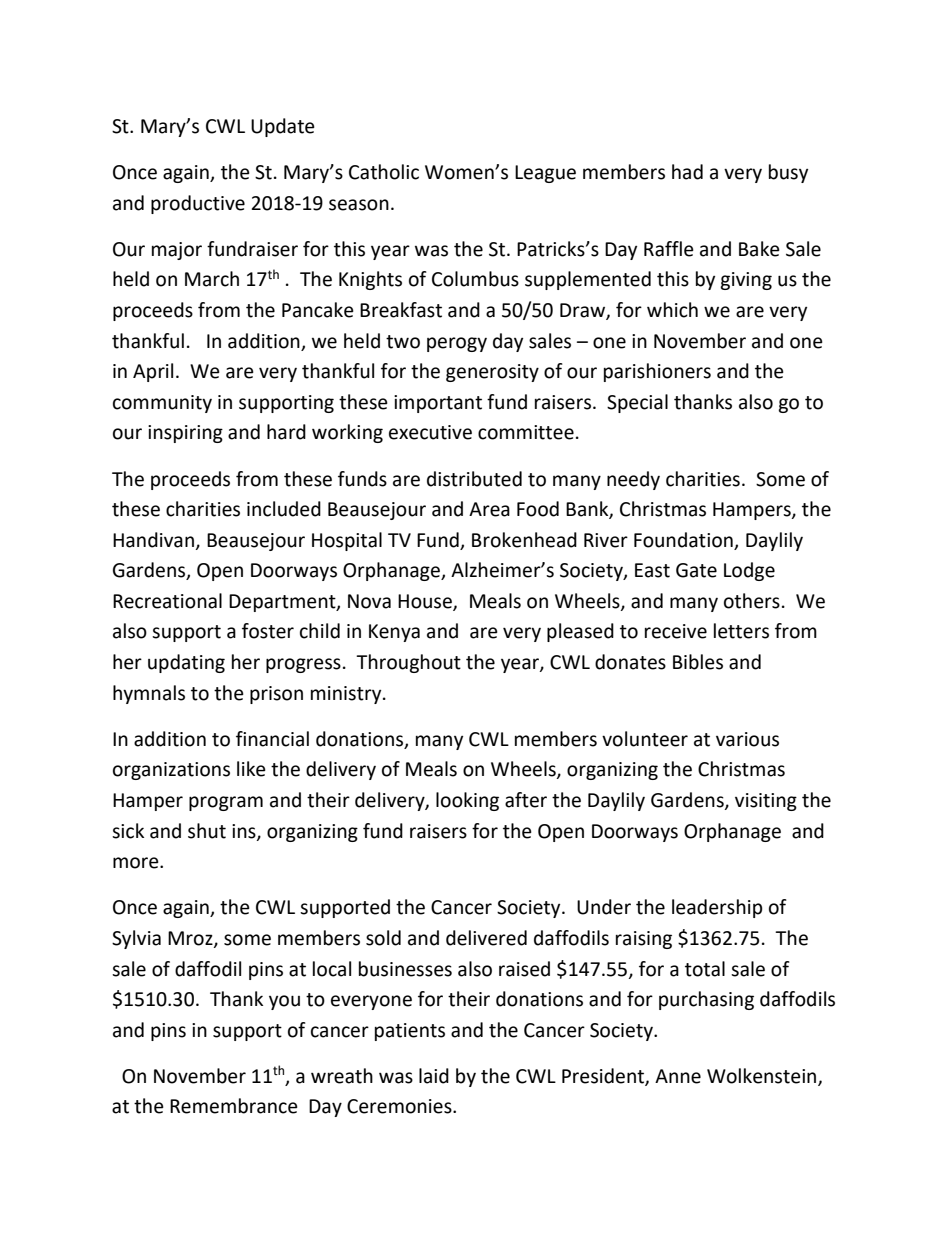  I want to click on important, so click(438, 404).
